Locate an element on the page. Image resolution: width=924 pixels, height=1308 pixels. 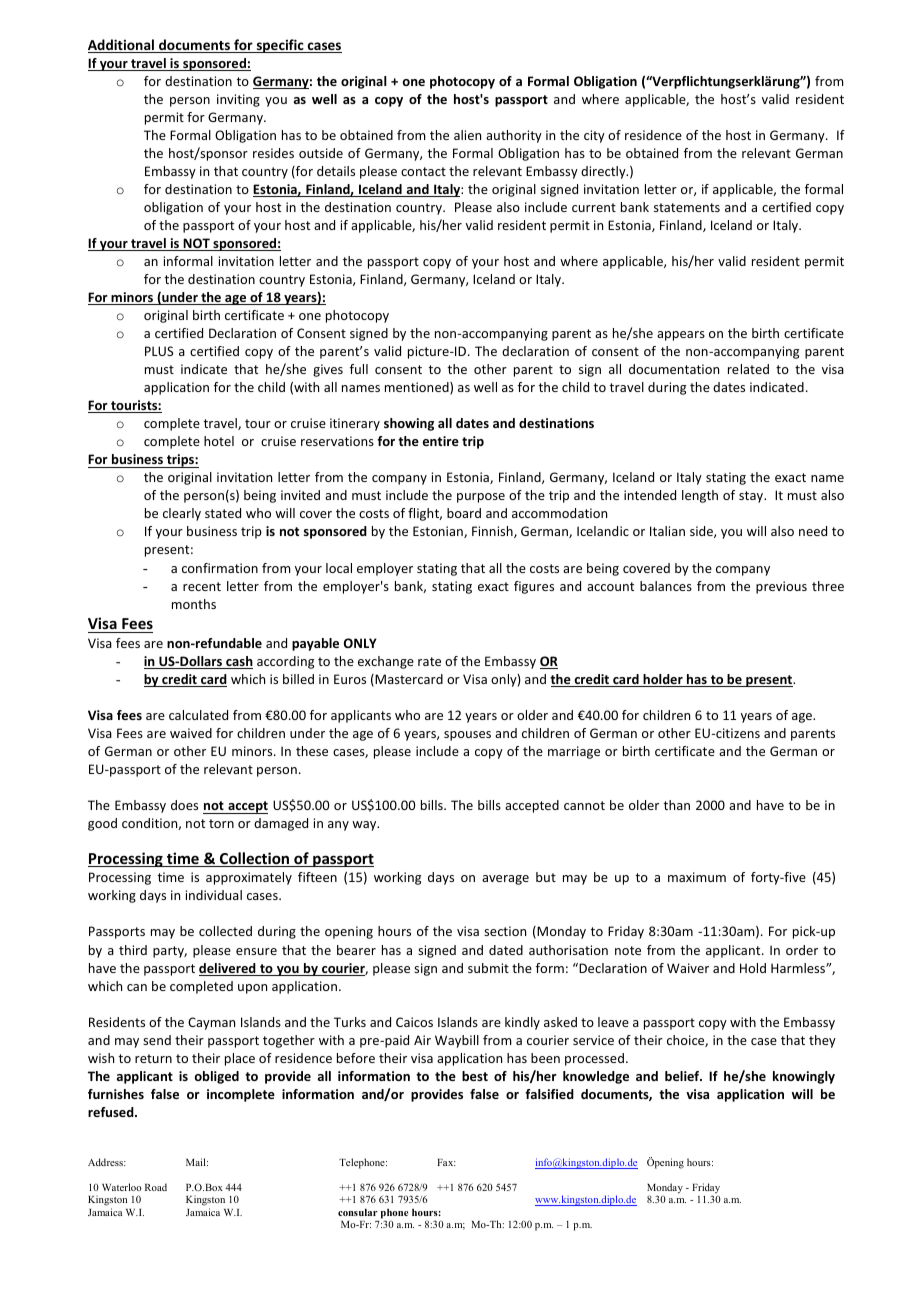
Road is located at coordinates (156, 1187).
